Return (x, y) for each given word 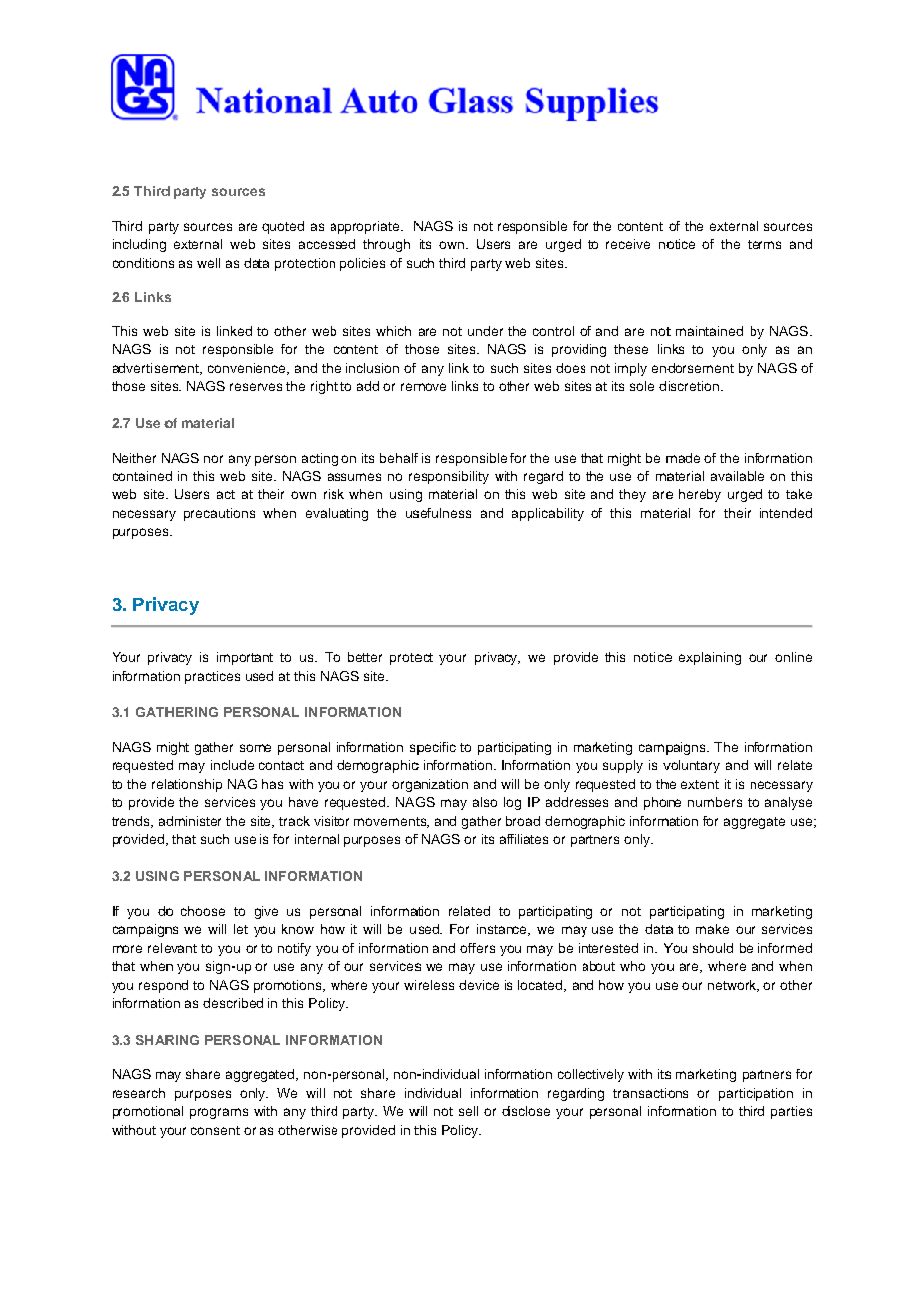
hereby (700, 495)
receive (628, 244)
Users (192, 494)
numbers (715, 802)
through (386, 245)
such (215, 839)
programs (219, 1113)
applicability (548, 514)
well (208, 263)
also (485, 802)
